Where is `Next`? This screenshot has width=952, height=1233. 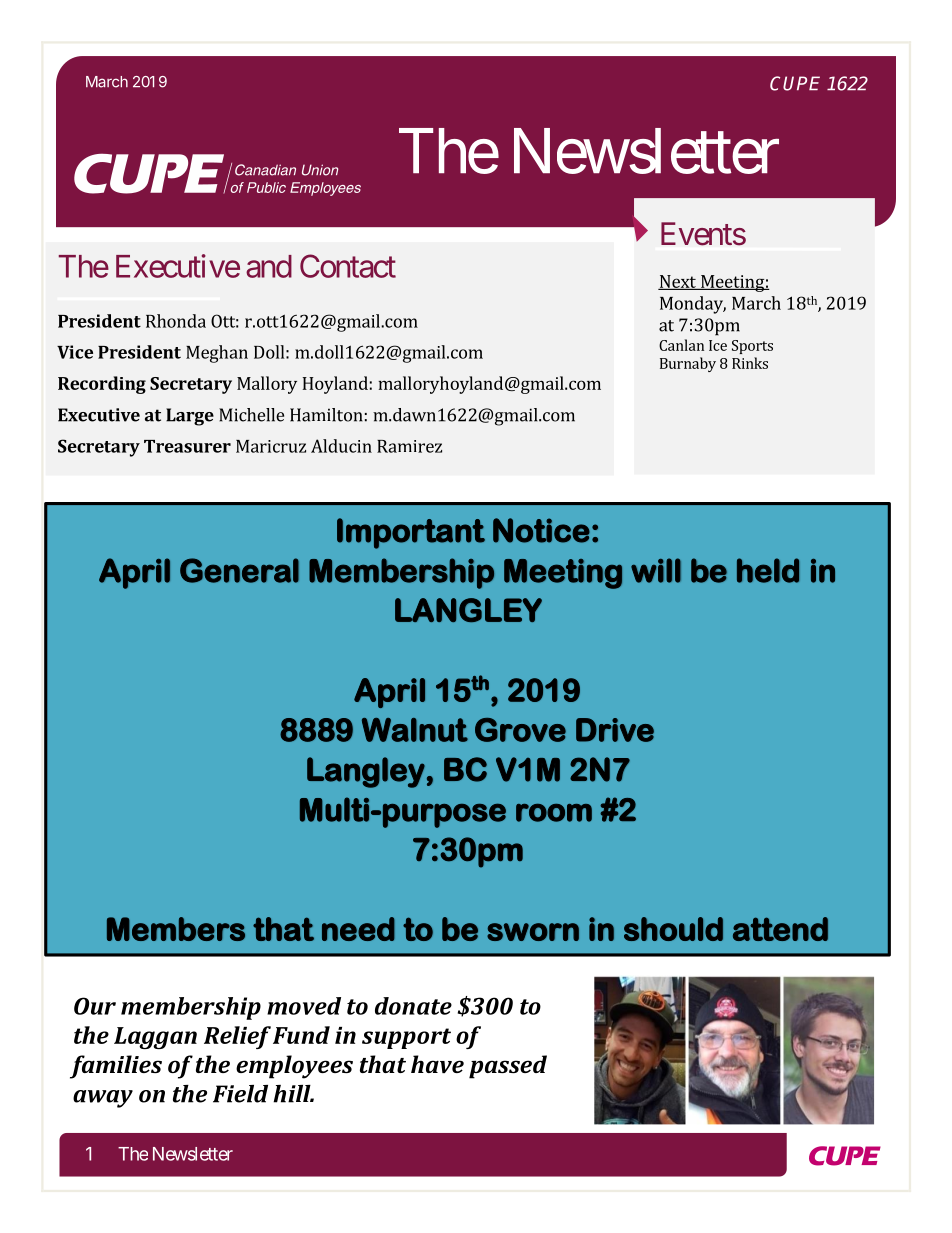 Next is located at coordinates (678, 282).
